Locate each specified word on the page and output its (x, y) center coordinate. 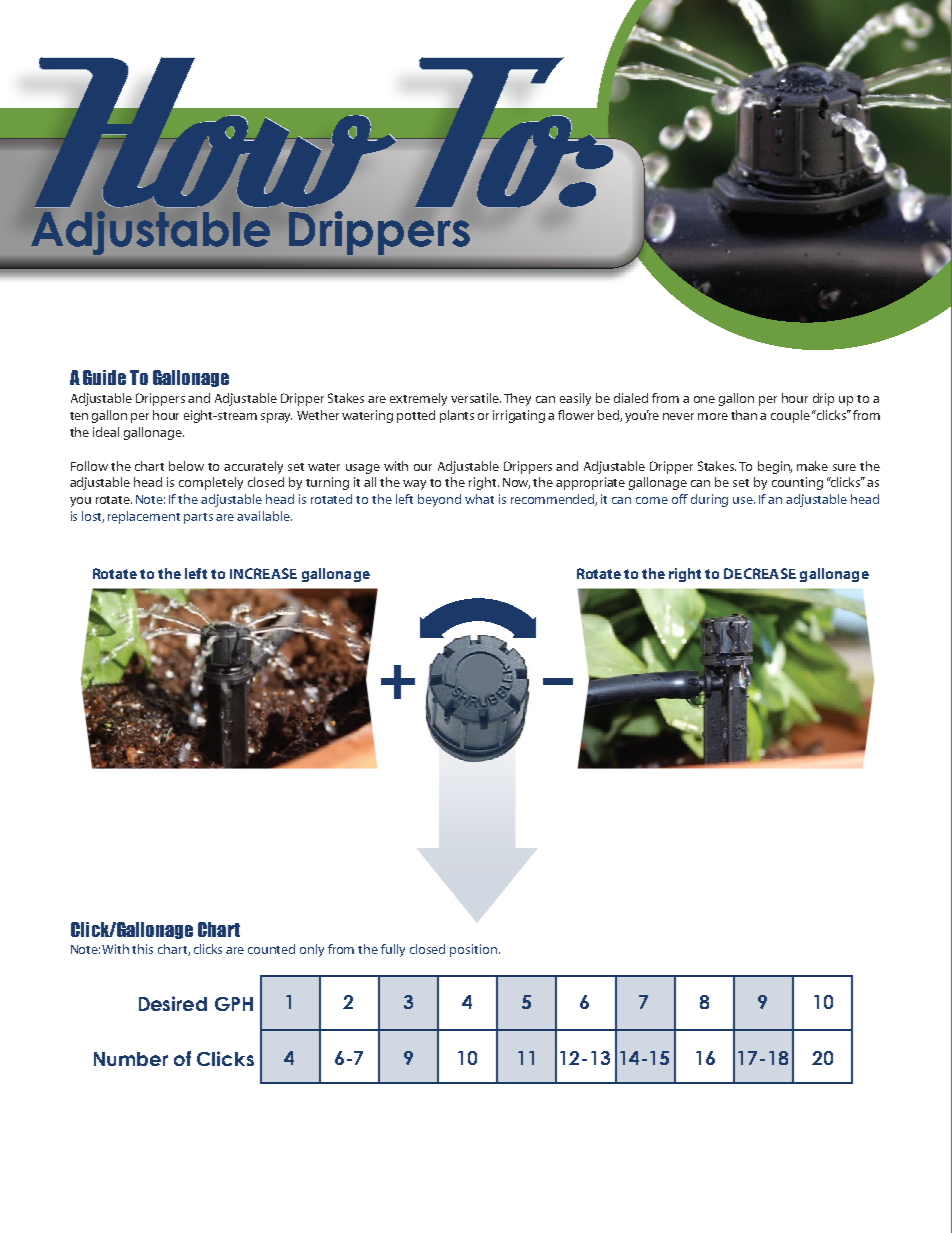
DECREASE (760, 573)
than (744, 415)
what (479, 499)
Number (131, 1059)
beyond (439, 500)
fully (393, 950)
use (744, 500)
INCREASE (263, 573)
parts (198, 518)
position (473, 950)
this (142, 949)
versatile (476, 398)
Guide (104, 377)
